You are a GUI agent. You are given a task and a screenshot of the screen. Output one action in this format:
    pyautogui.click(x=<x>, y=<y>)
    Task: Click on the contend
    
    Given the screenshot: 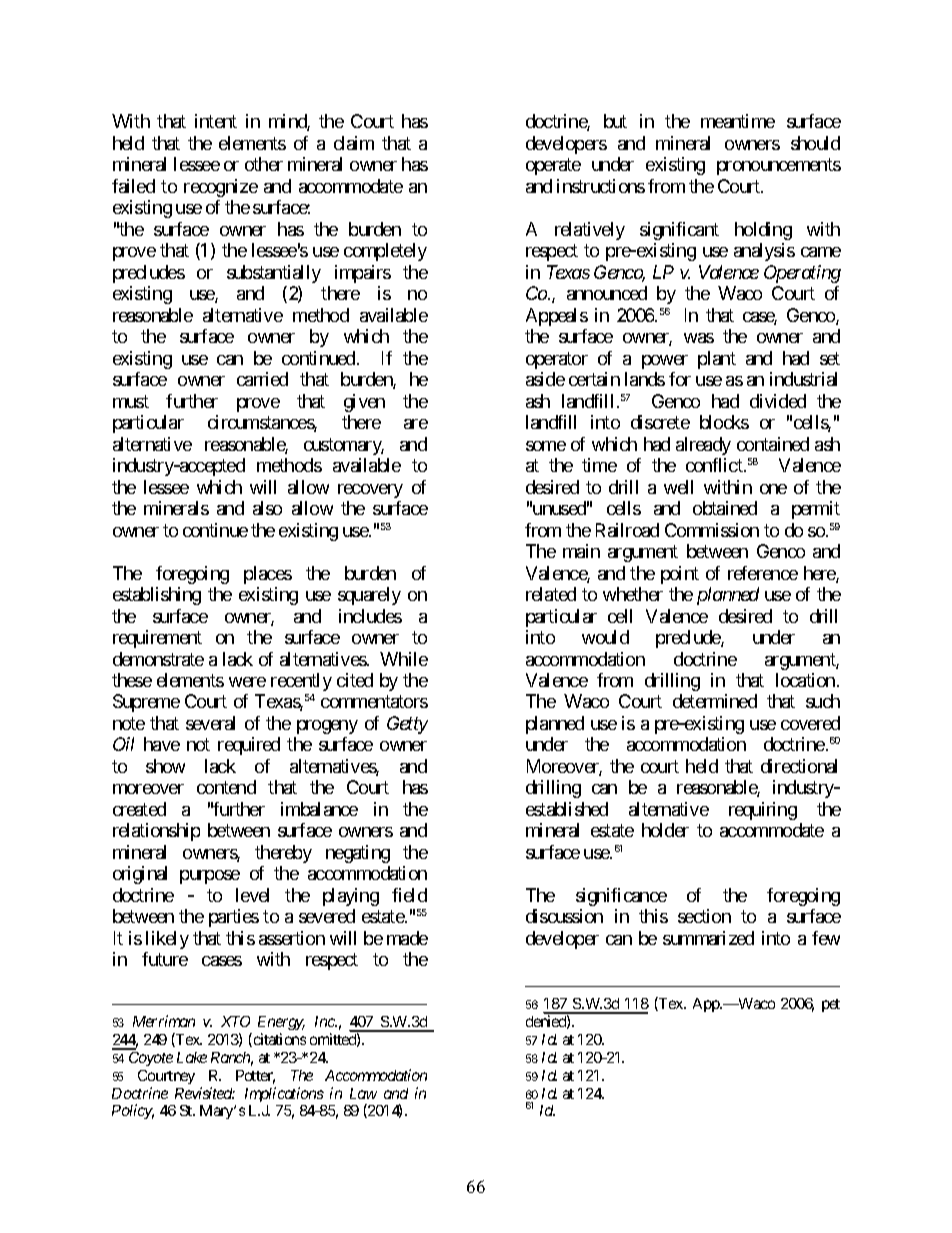 What is the action you would take?
    pyautogui.click(x=226, y=787)
